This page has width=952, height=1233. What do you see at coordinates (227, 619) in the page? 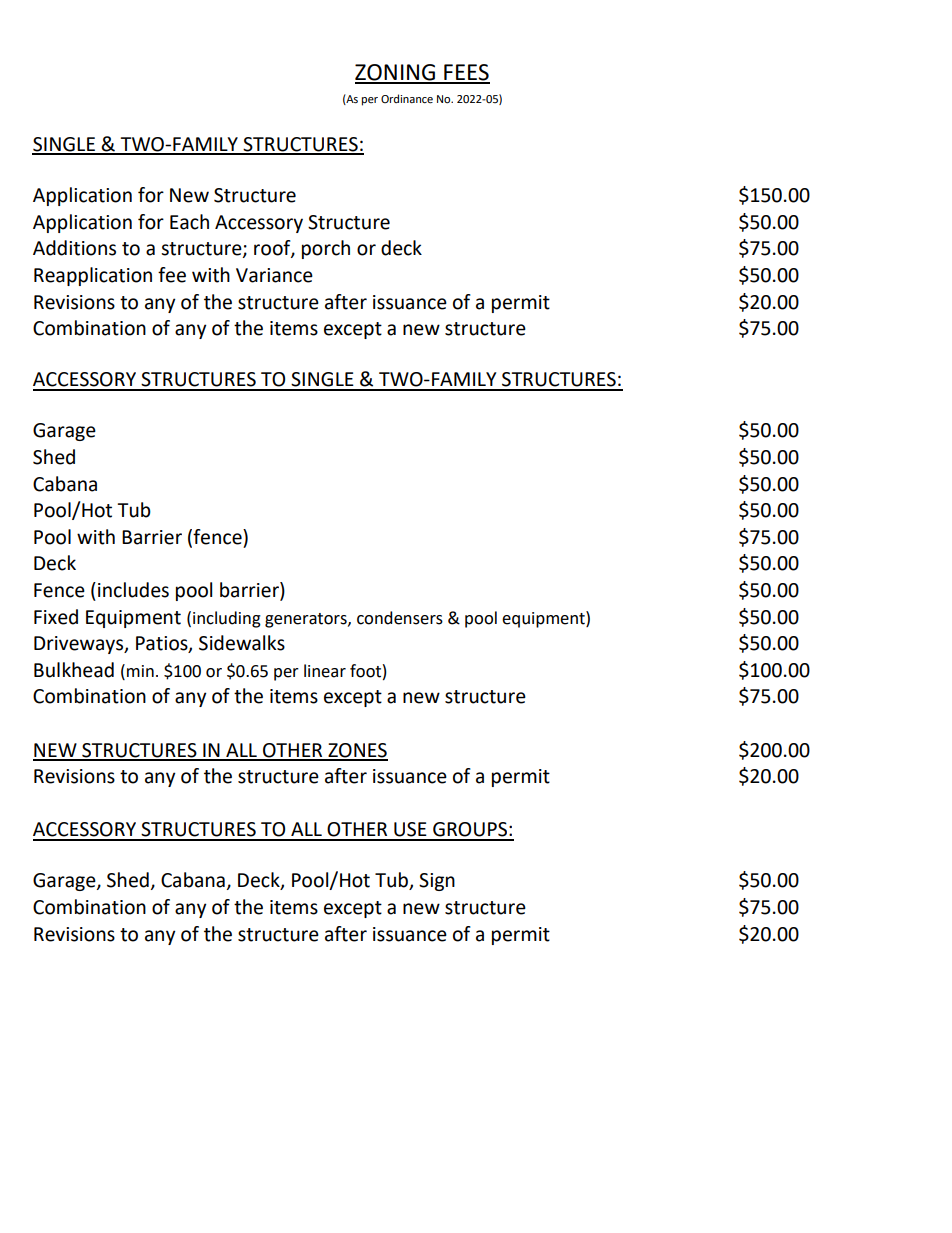
I see `including` at bounding box center [227, 619].
